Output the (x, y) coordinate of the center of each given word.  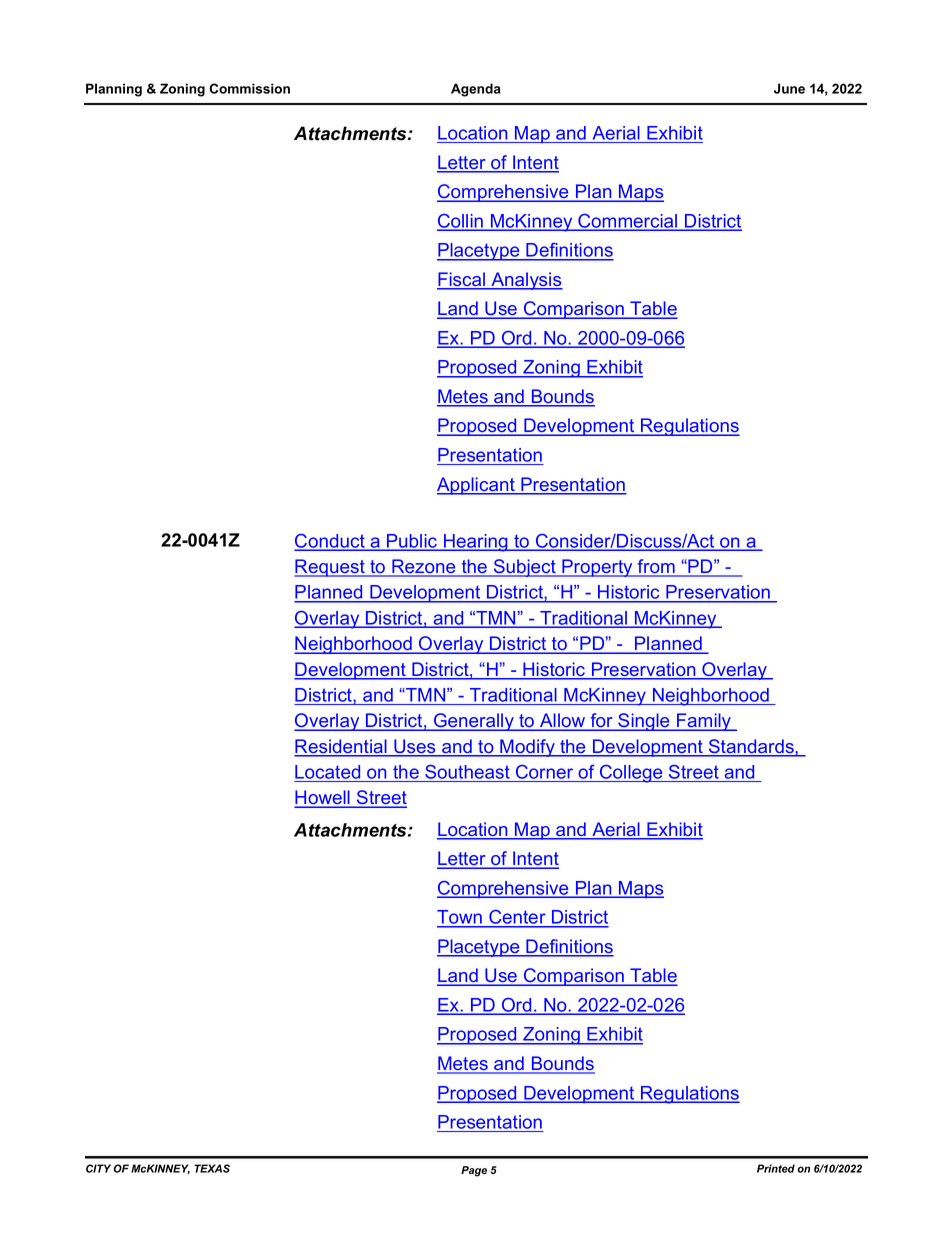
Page (474, 1171)
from (656, 567)
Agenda (476, 90)
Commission (249, 88)
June (789, 88)
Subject (524, 568)
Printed (776, 1168)
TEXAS (212, 1168)
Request (330, 568)
